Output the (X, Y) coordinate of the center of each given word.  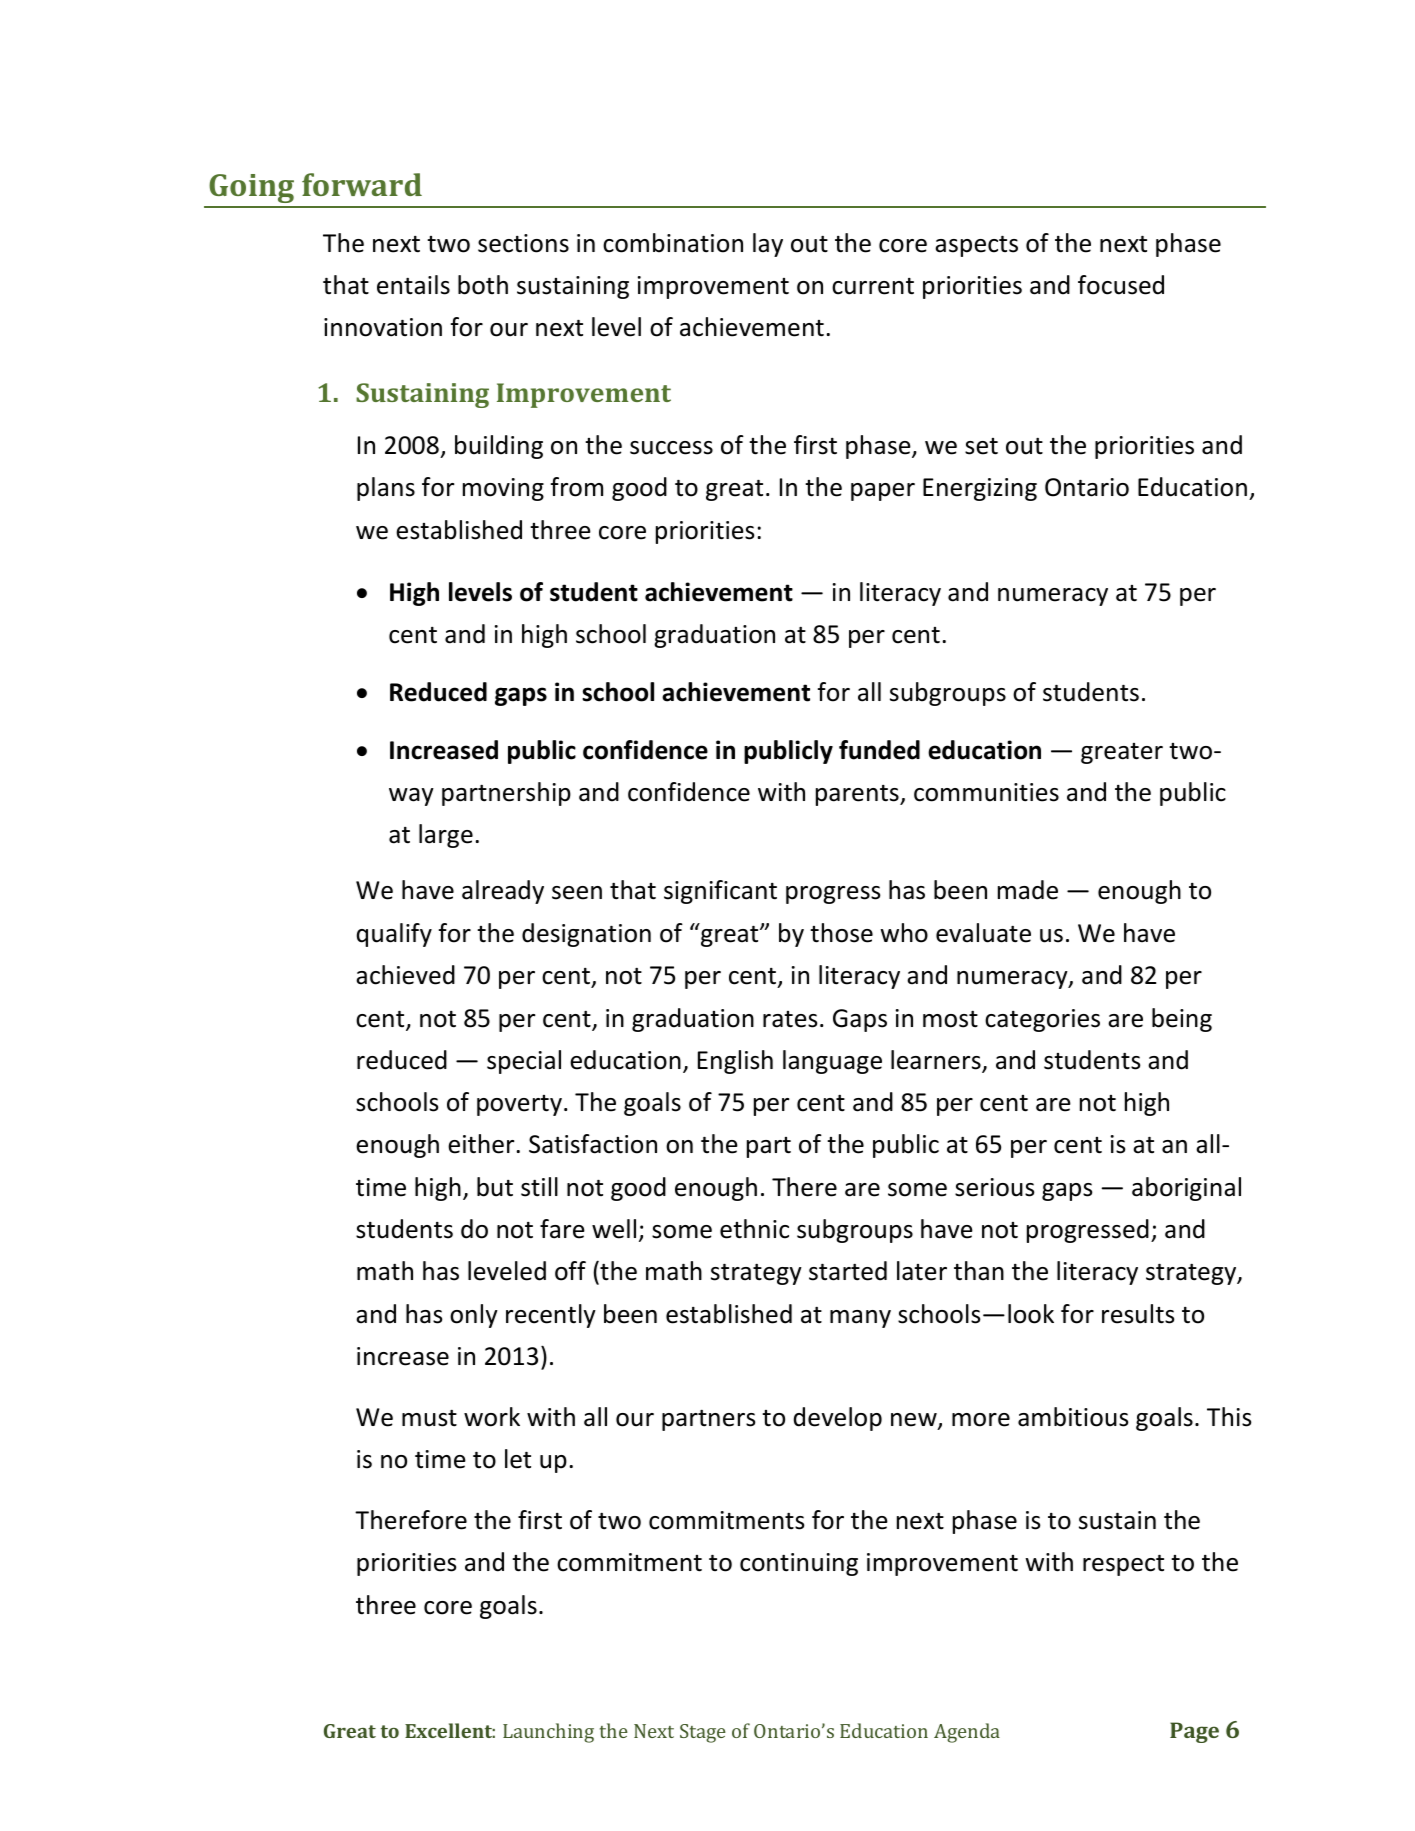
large (446, 836)
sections (523, 243)
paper (883, 492)
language (832, 1062)
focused (1121, 285)
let (518, 1459)
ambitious (1073, 1417)
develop (838, 1419)
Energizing (980, 489)
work (492, 1417)
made (1028, 890)
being (1182, 1020)
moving (503, 489)
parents (858, 795)
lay (768, 245)
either (481, 1144)
